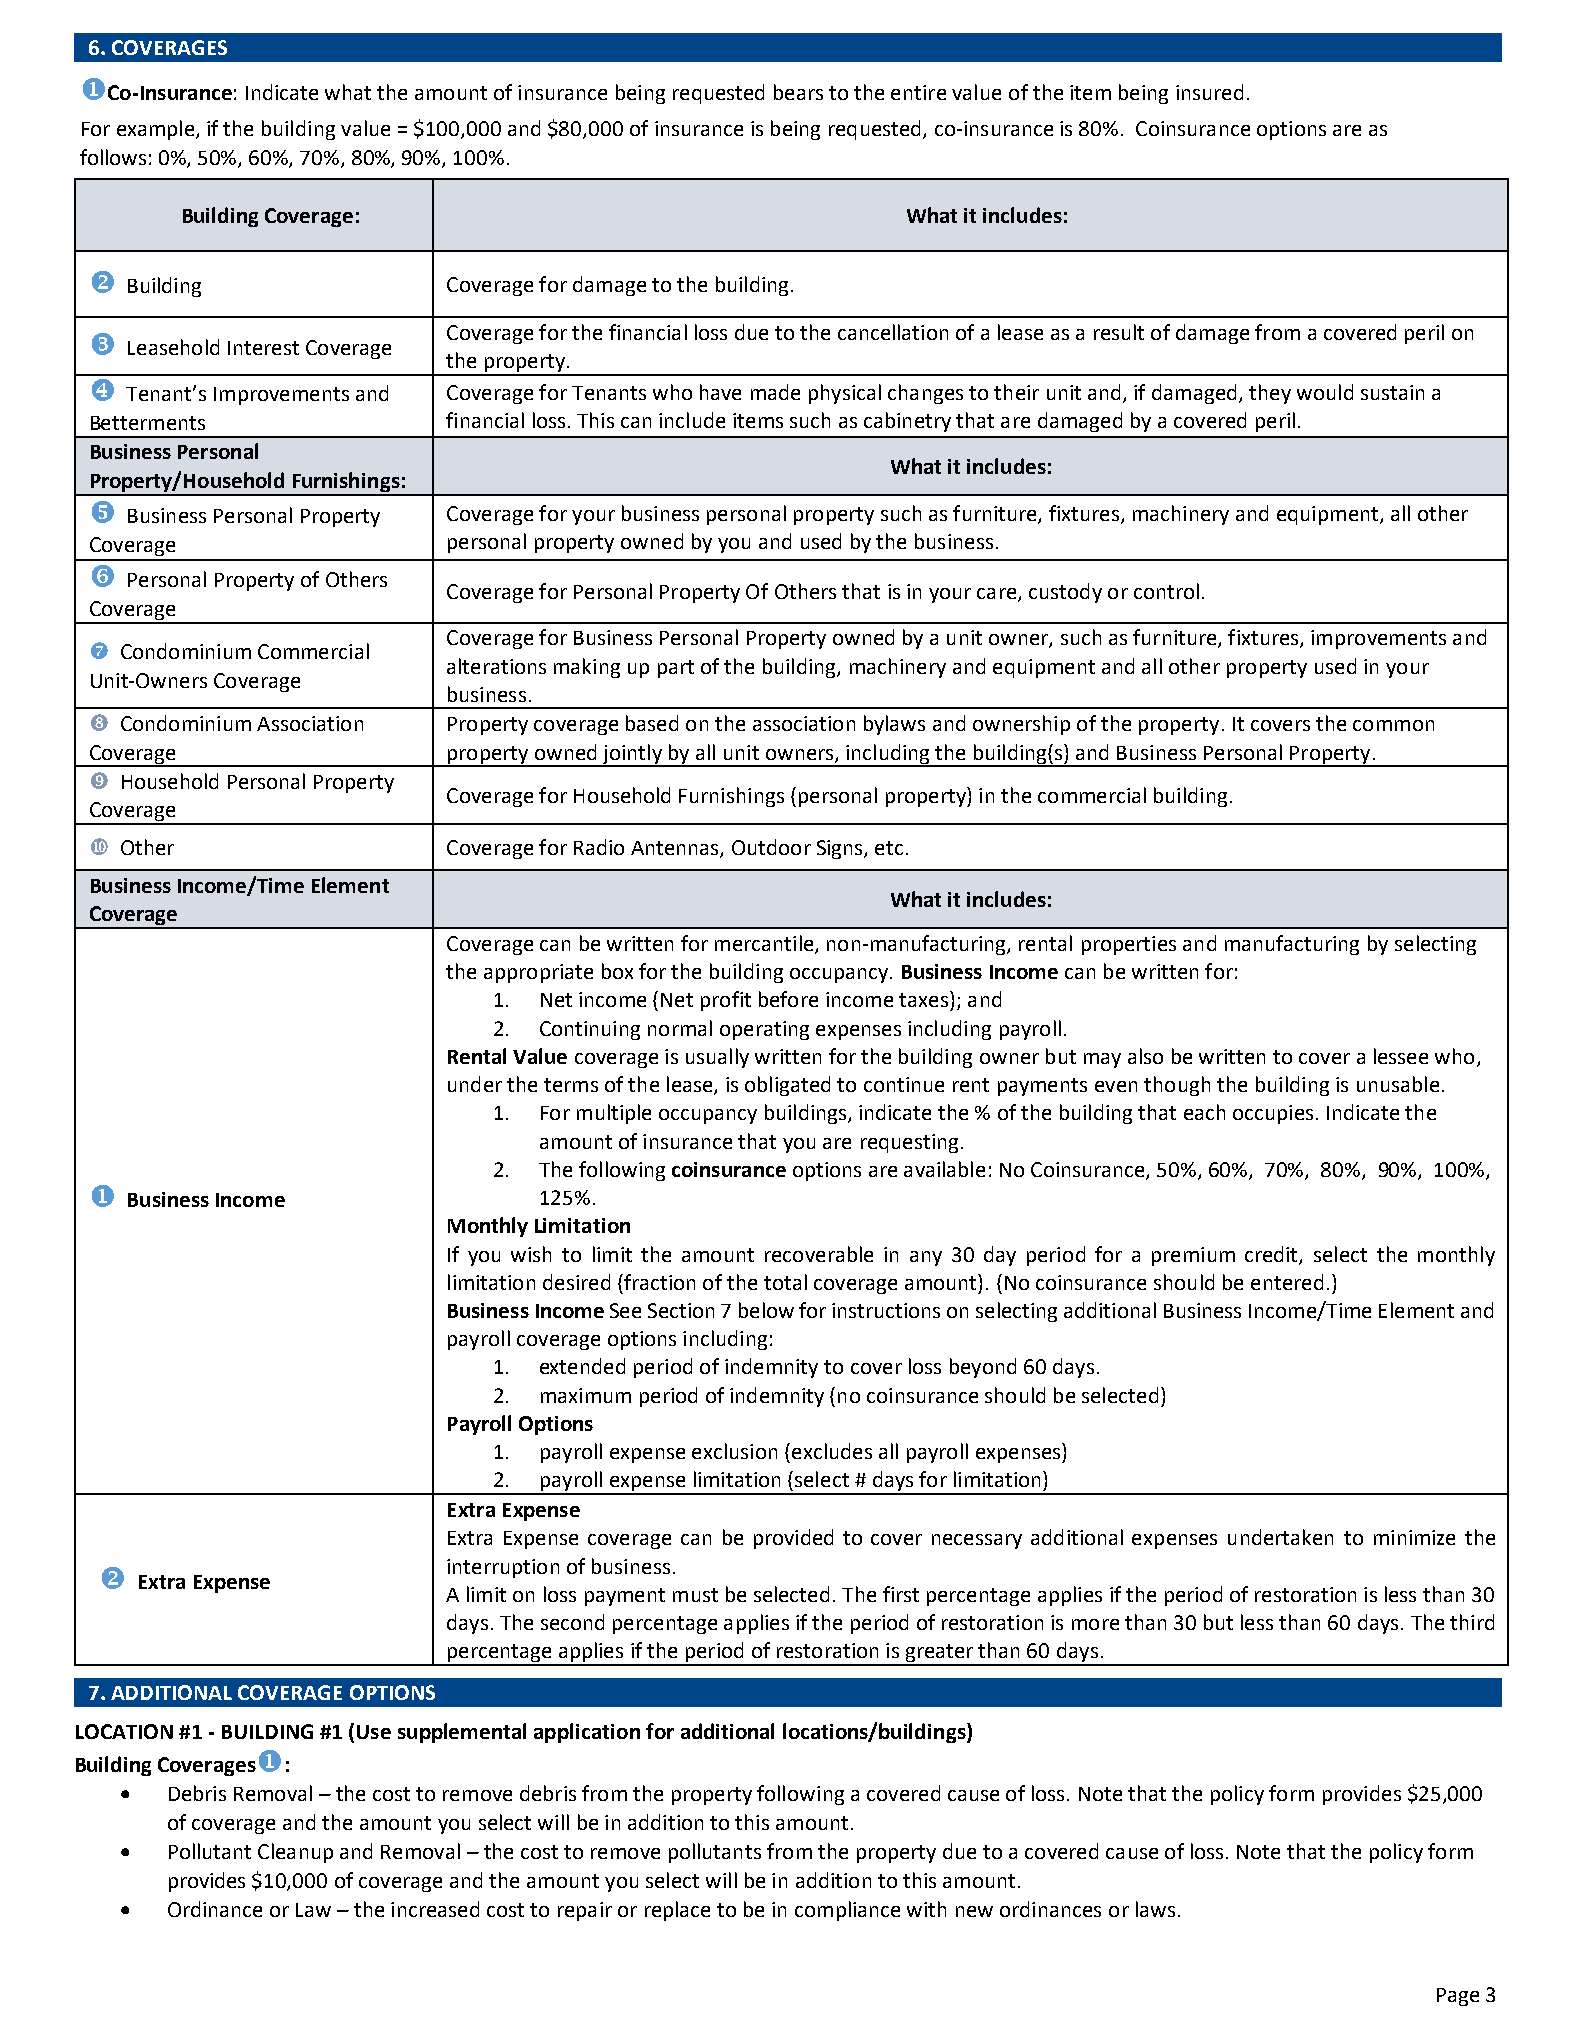  I want to click on Cleanup, so click(295, 1853).
